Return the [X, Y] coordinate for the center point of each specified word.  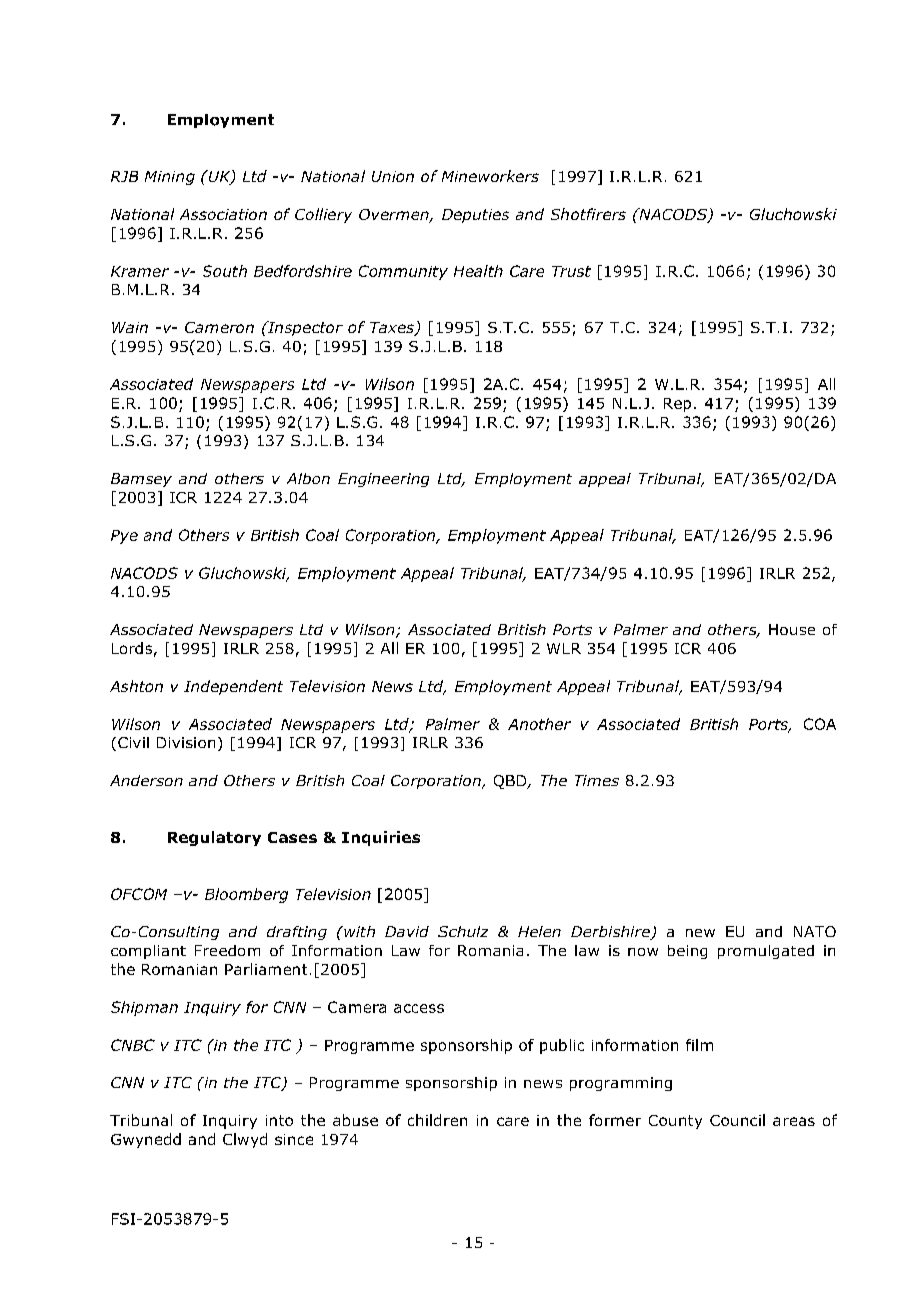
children [437, 1120]
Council [737, 1120]
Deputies [475, 216]
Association [223, 214]
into [279, 1120]
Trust [571, 271]
